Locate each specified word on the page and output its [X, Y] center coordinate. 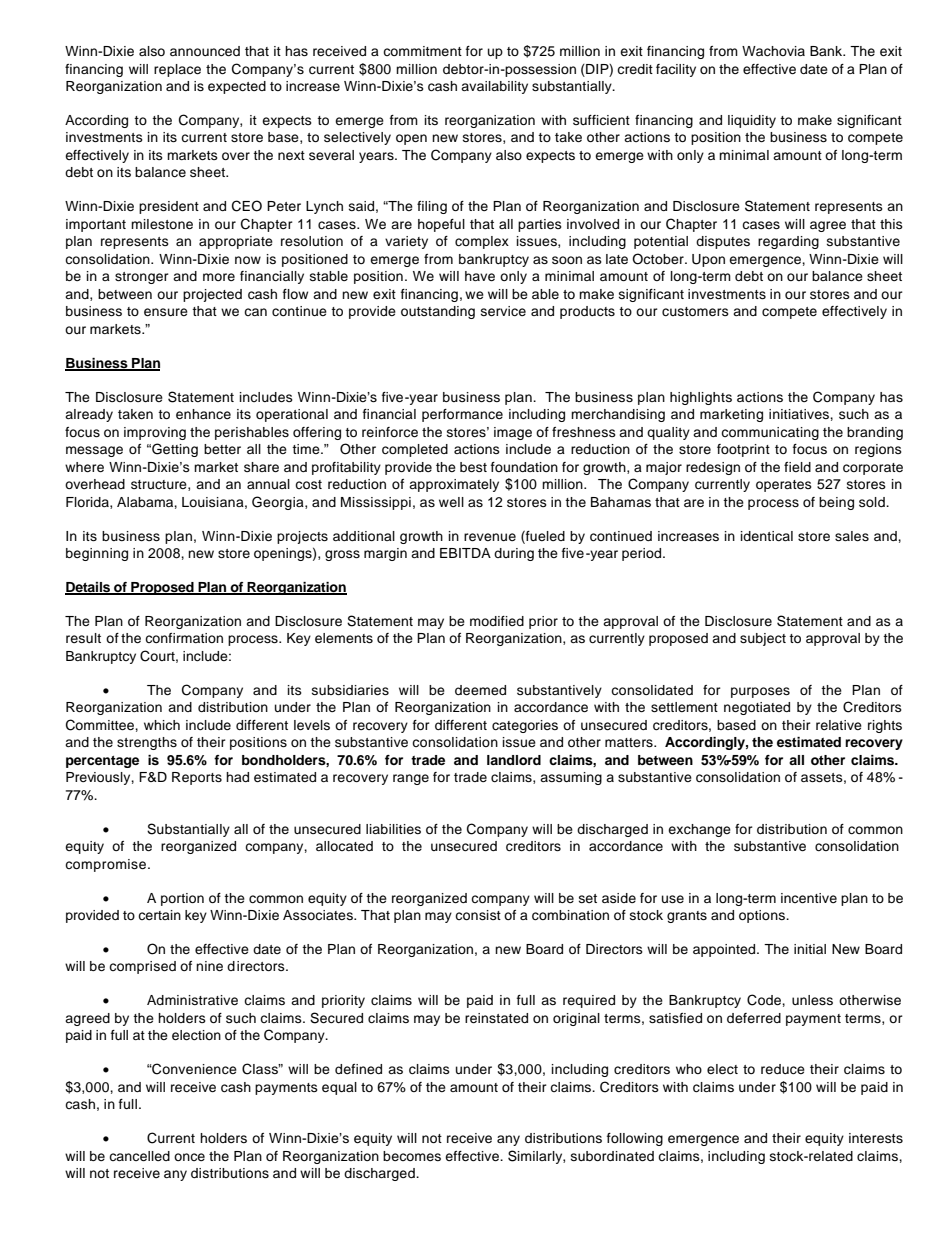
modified [497, 621]
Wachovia [773, 51]
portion [182, 899]
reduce [783, 1069]
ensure [166, 312]
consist [478, 915]
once [189, 1157]
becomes [412, 1156]
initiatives [800, 414]
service [503, 311]
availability [494, 87]
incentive [809, 898]
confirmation [184, 638]
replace [177, 70]
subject [763, 639]
